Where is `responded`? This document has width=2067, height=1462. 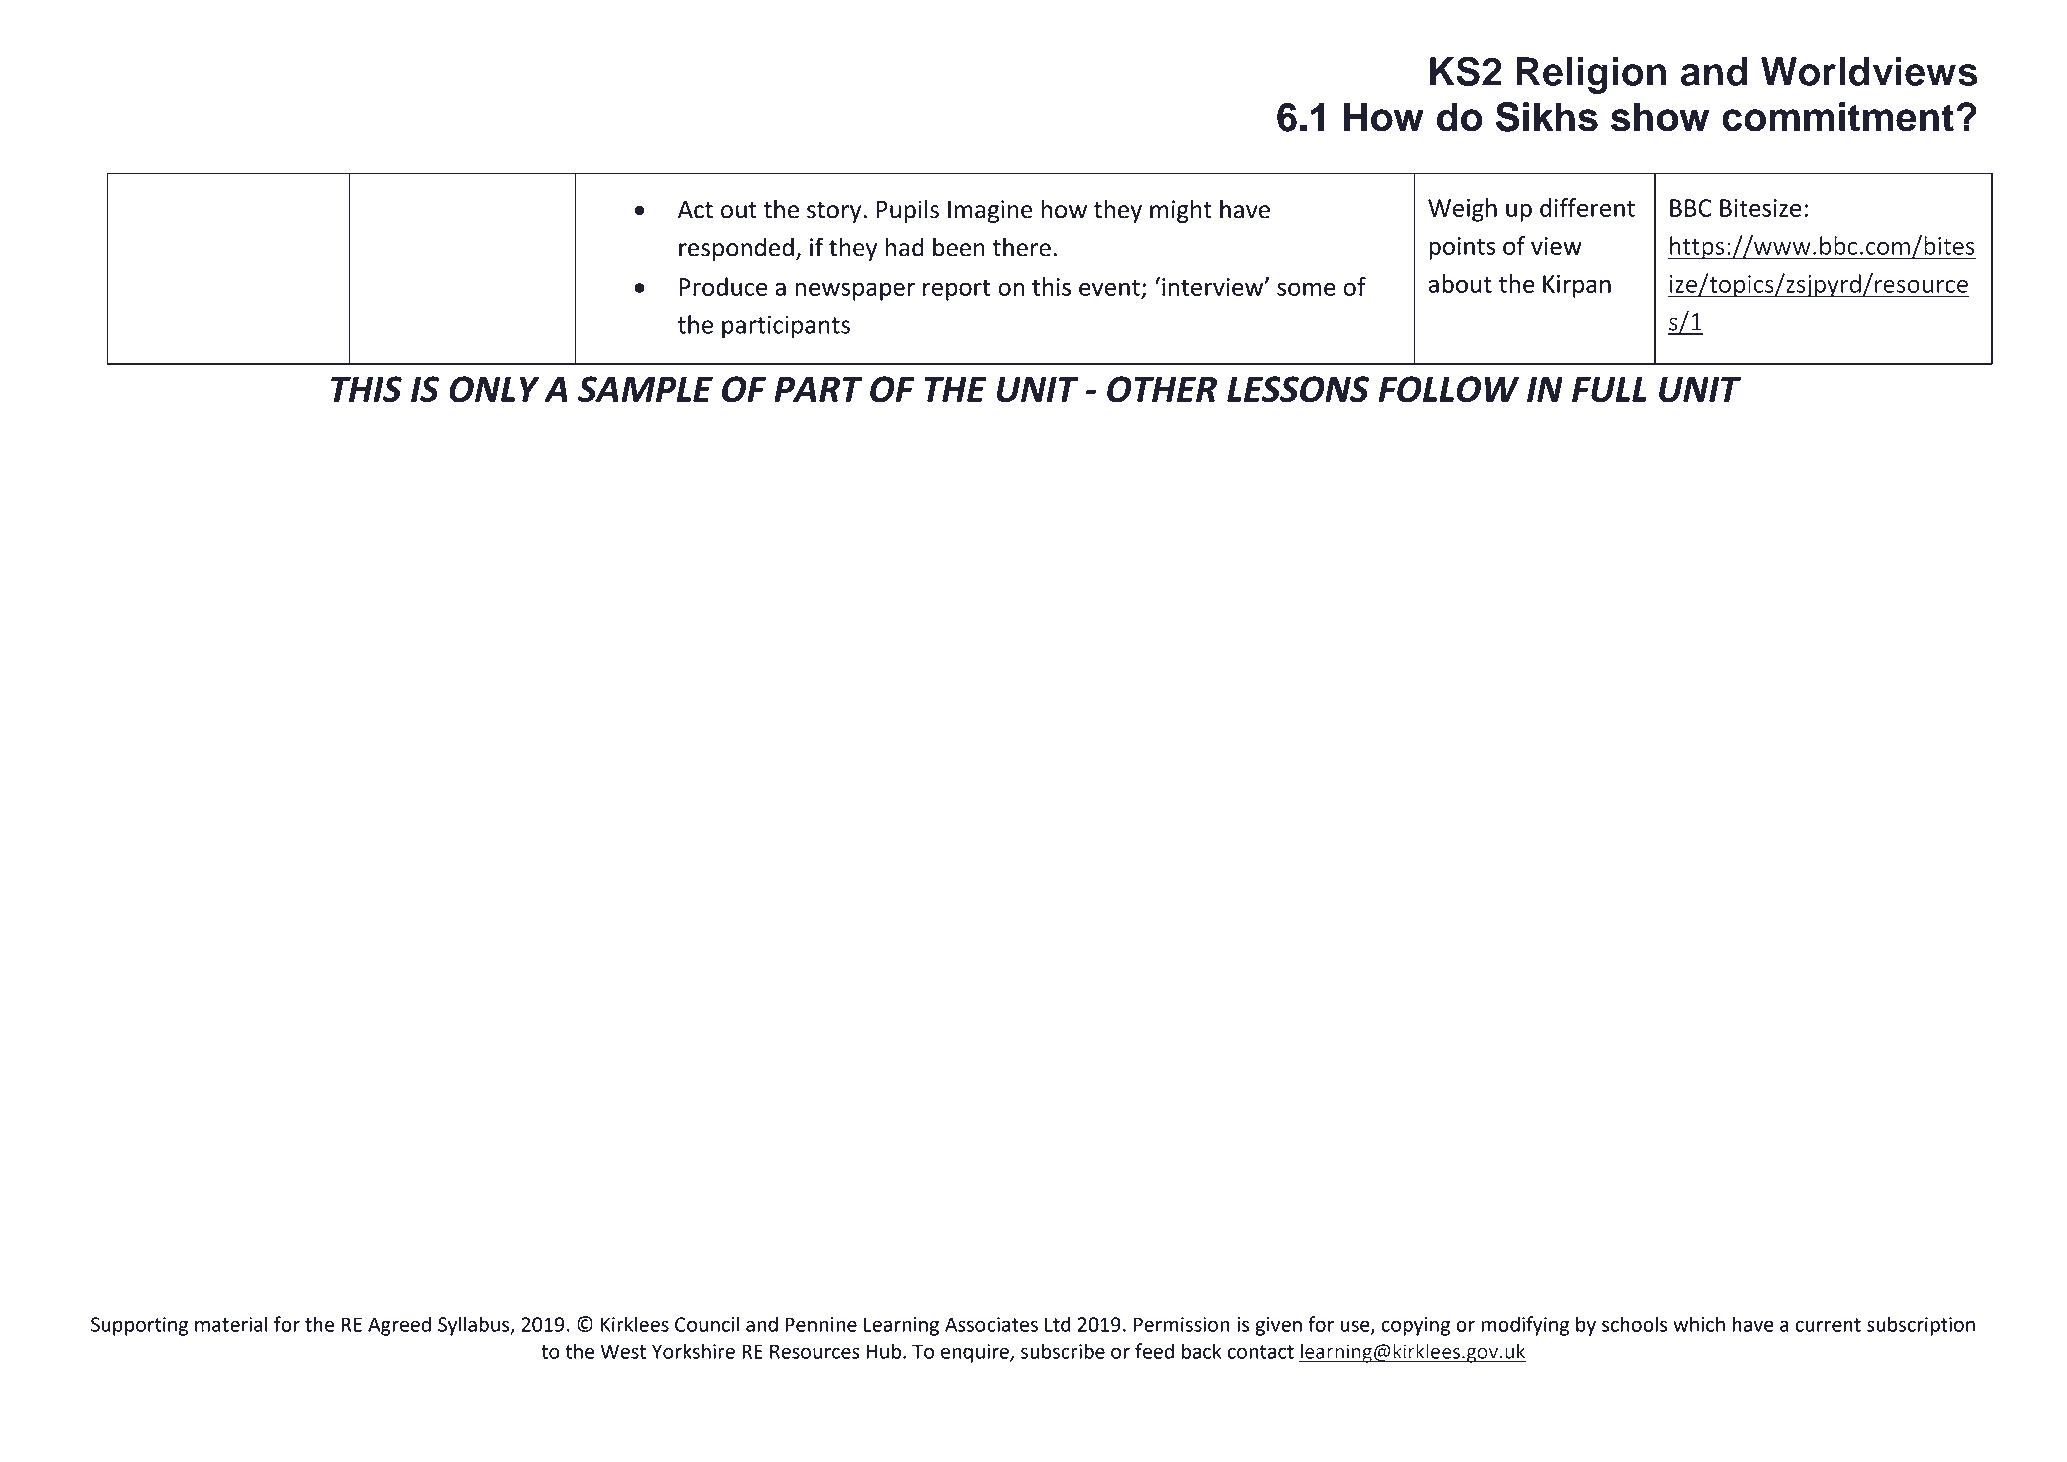
responded is located at coordinates (736, 249).
